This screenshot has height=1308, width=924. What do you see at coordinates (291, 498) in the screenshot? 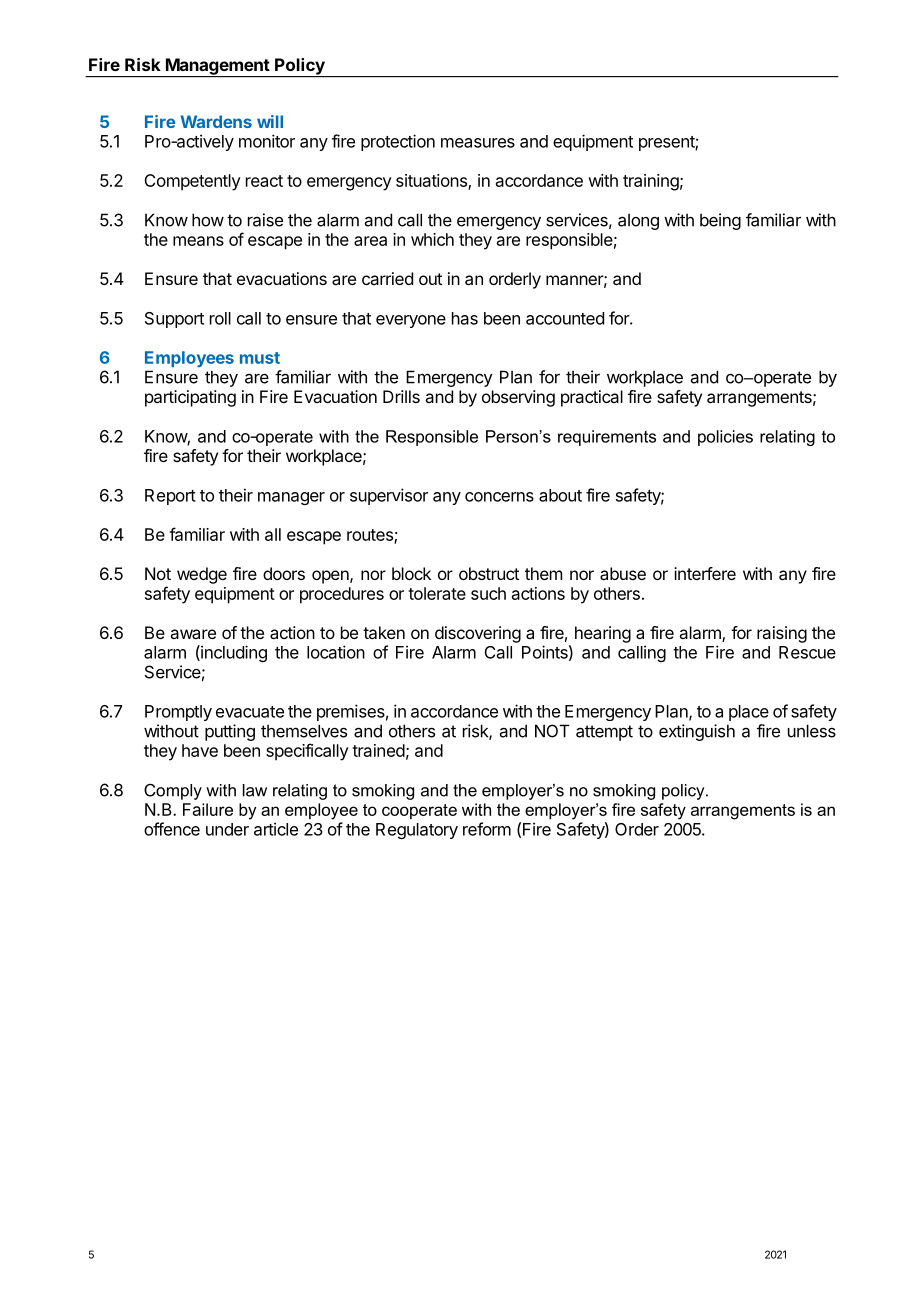
I see `manager` at bounding box center [291, 498].
